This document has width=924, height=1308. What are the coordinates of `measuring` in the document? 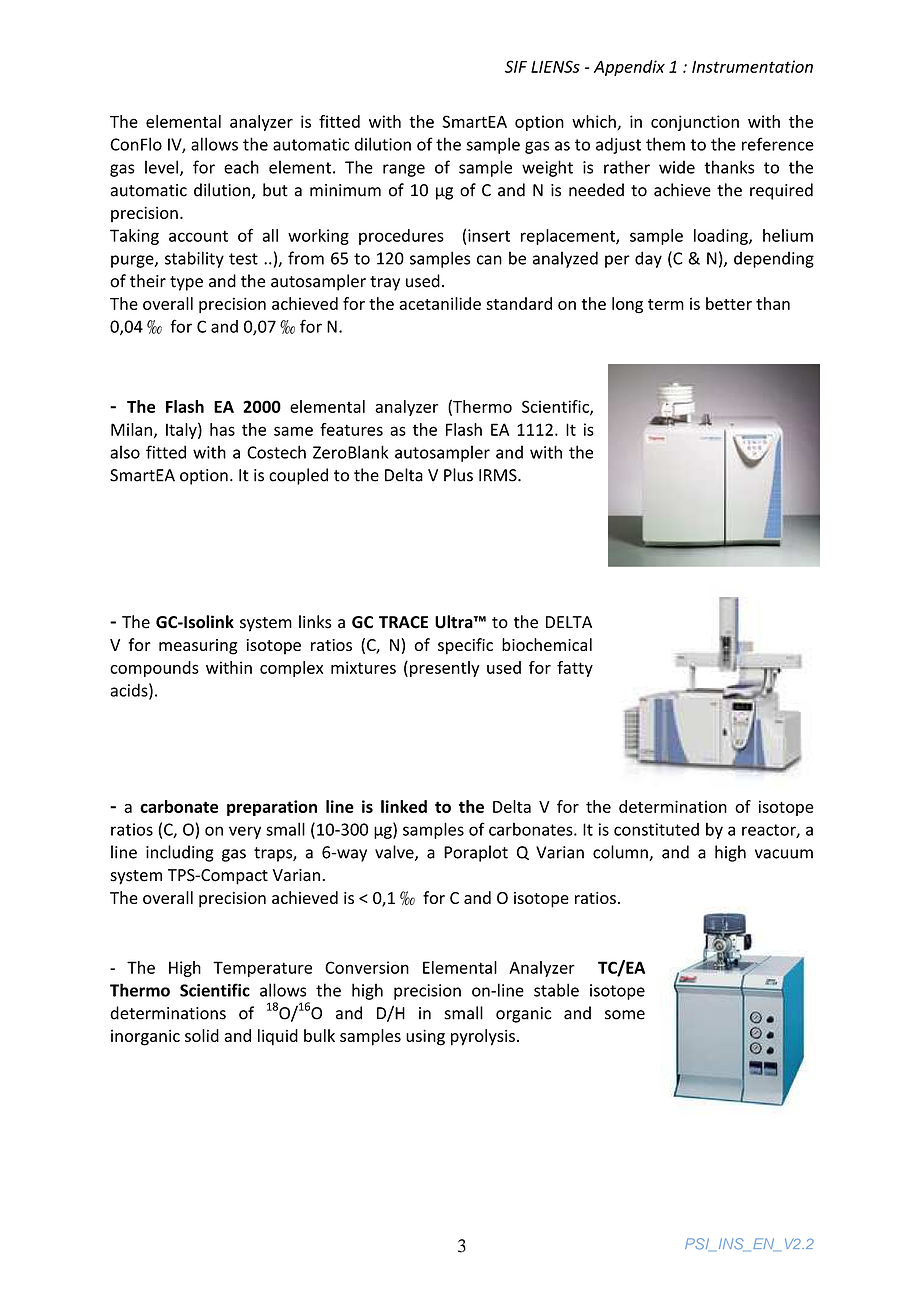 It's located at (198, 647).
